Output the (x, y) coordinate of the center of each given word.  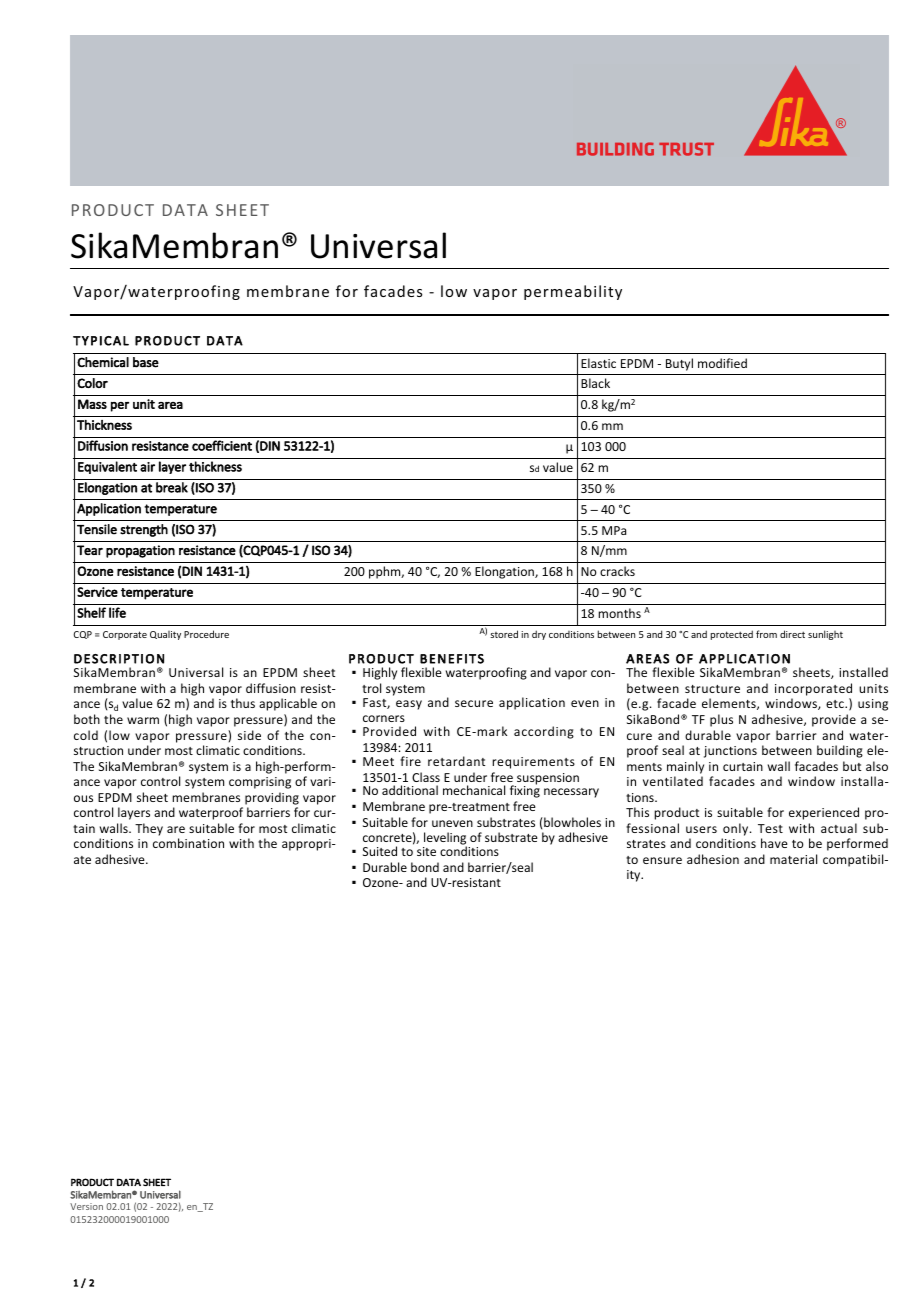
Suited (380, 851)
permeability (573, 292)
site (426, 851)
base (146, 362)
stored (504, 634)
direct (792, 634)
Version (86, 1206)
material (793, 859)
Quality (165, 635)
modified (722, 363)
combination (188, 843)
